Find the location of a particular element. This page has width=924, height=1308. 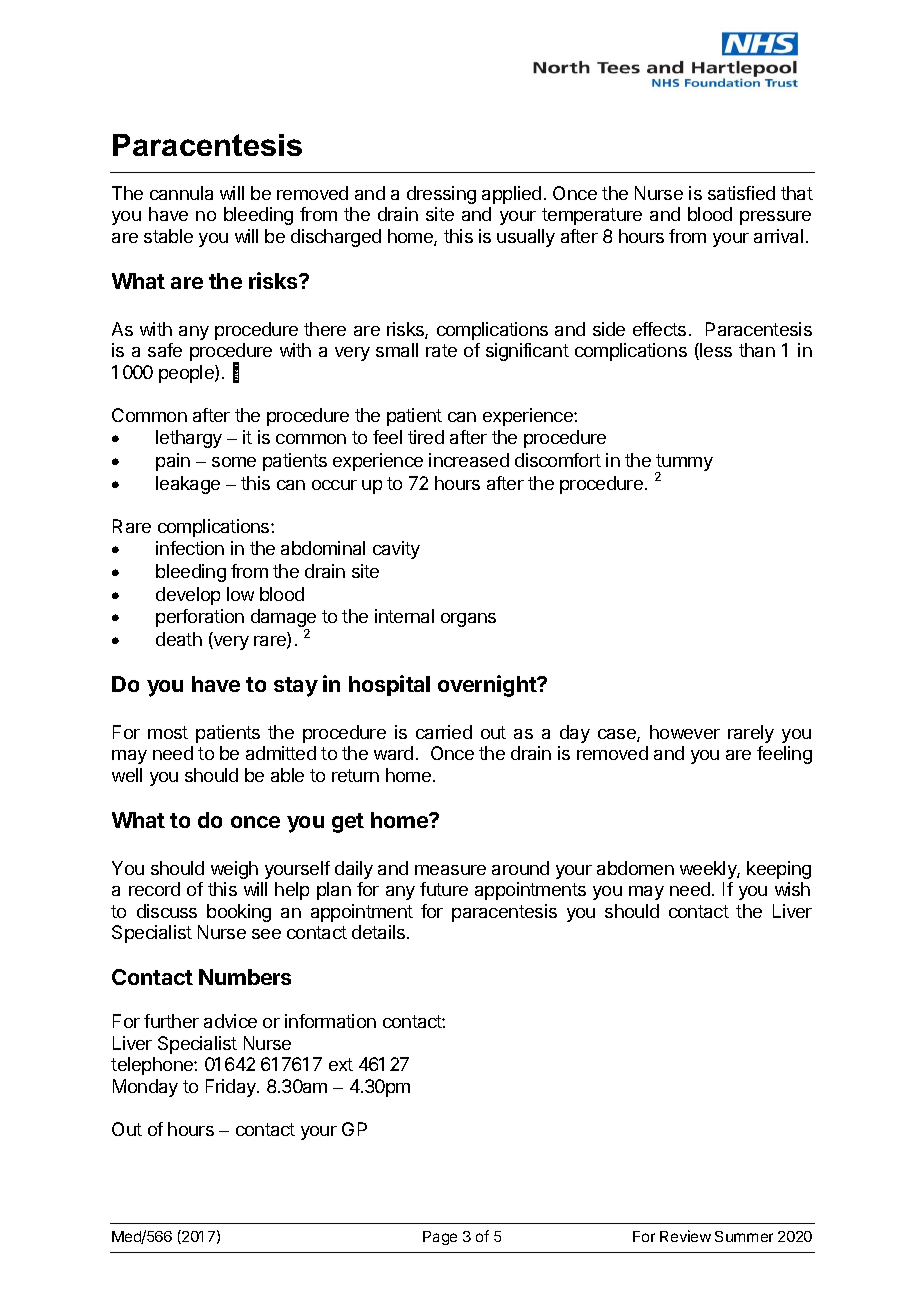

Summer is located at coordinates (744, 1236).
